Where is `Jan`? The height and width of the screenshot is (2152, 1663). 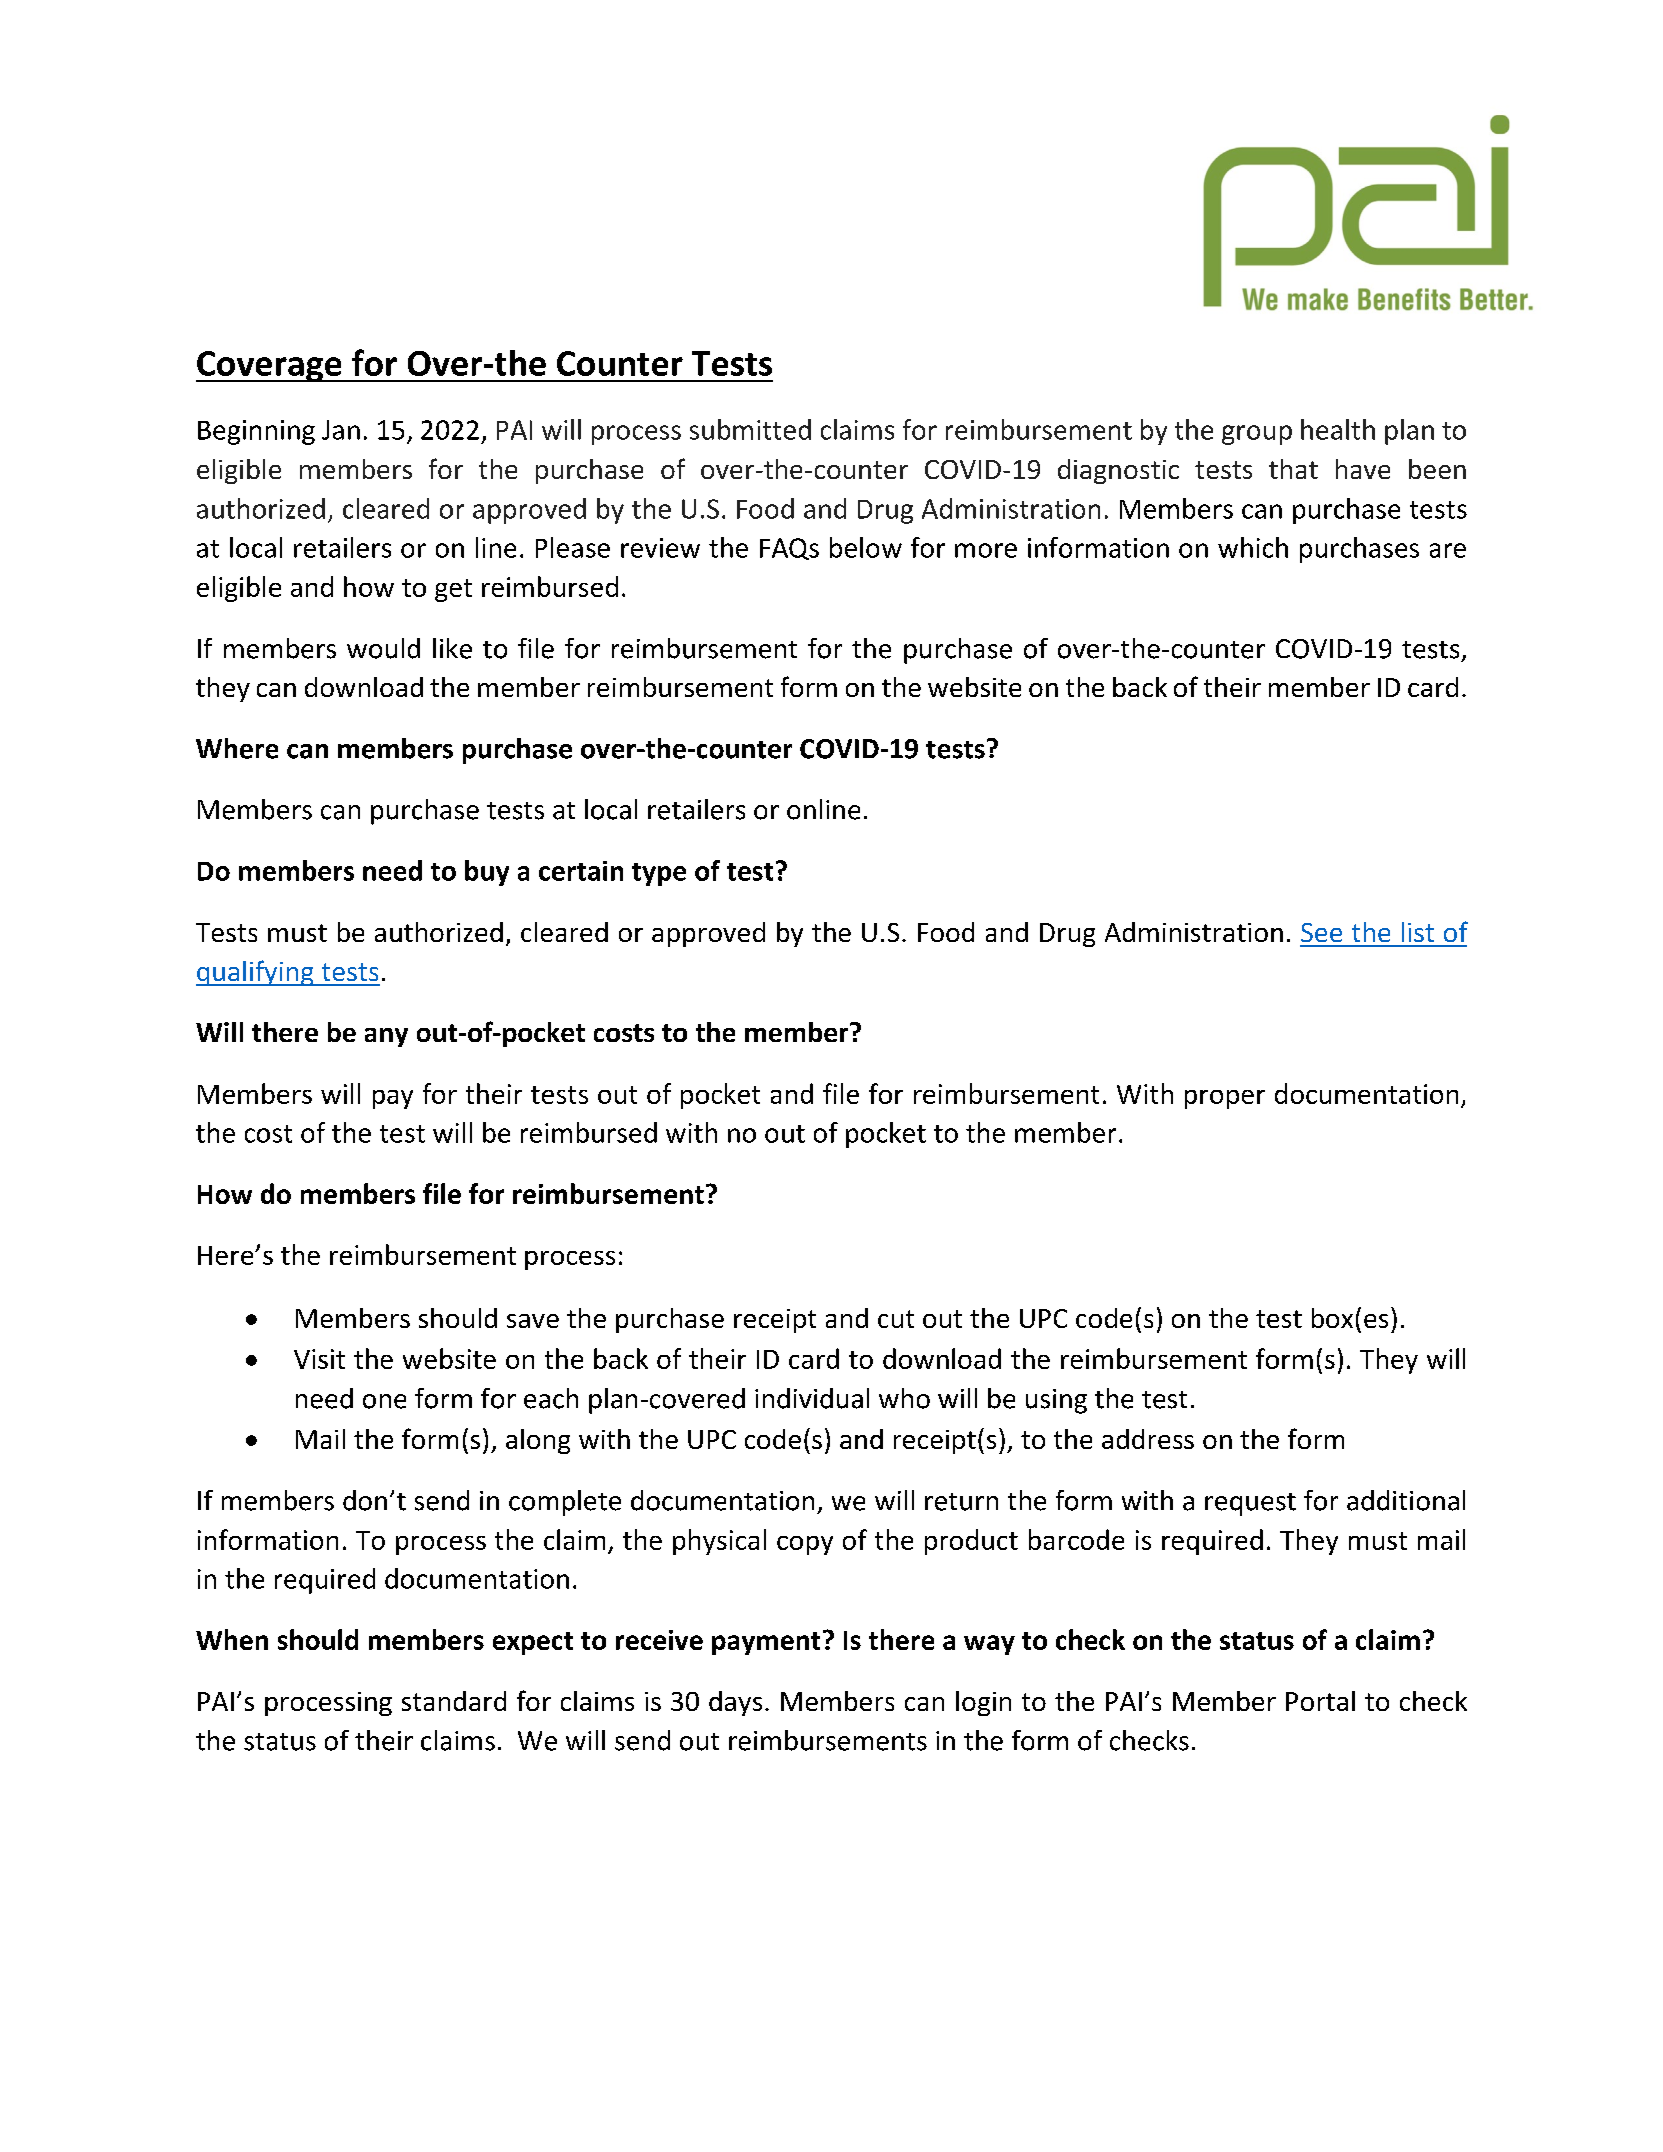
Jan is located at coordinates (341, 430).
